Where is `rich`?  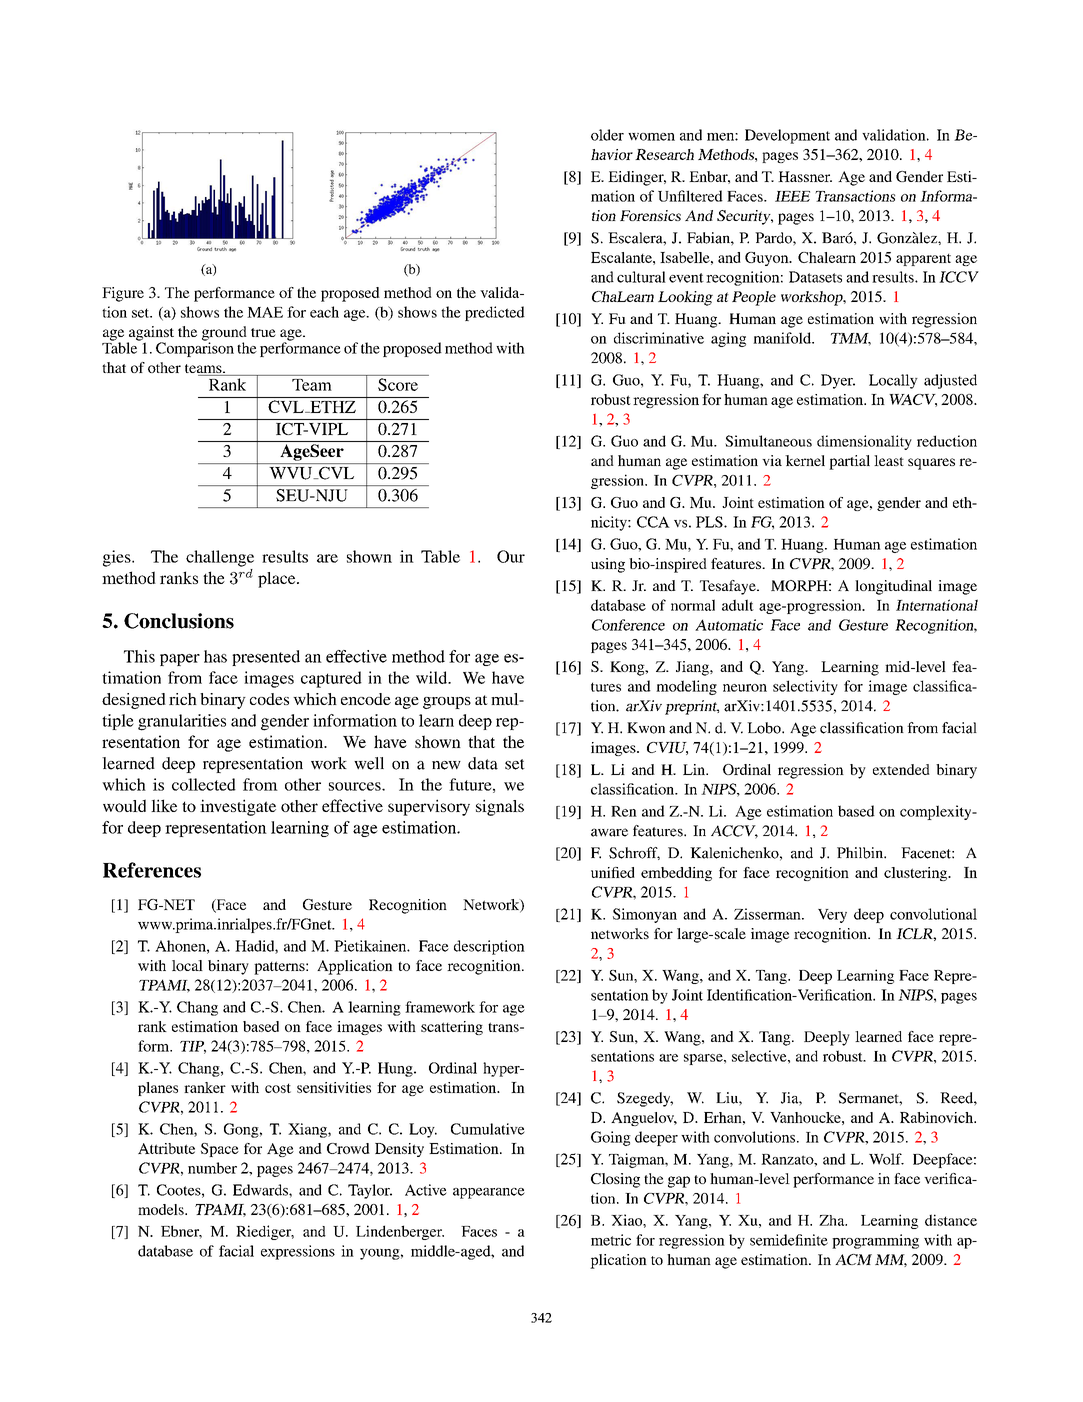 rich is located at coordinates (183, 699).
